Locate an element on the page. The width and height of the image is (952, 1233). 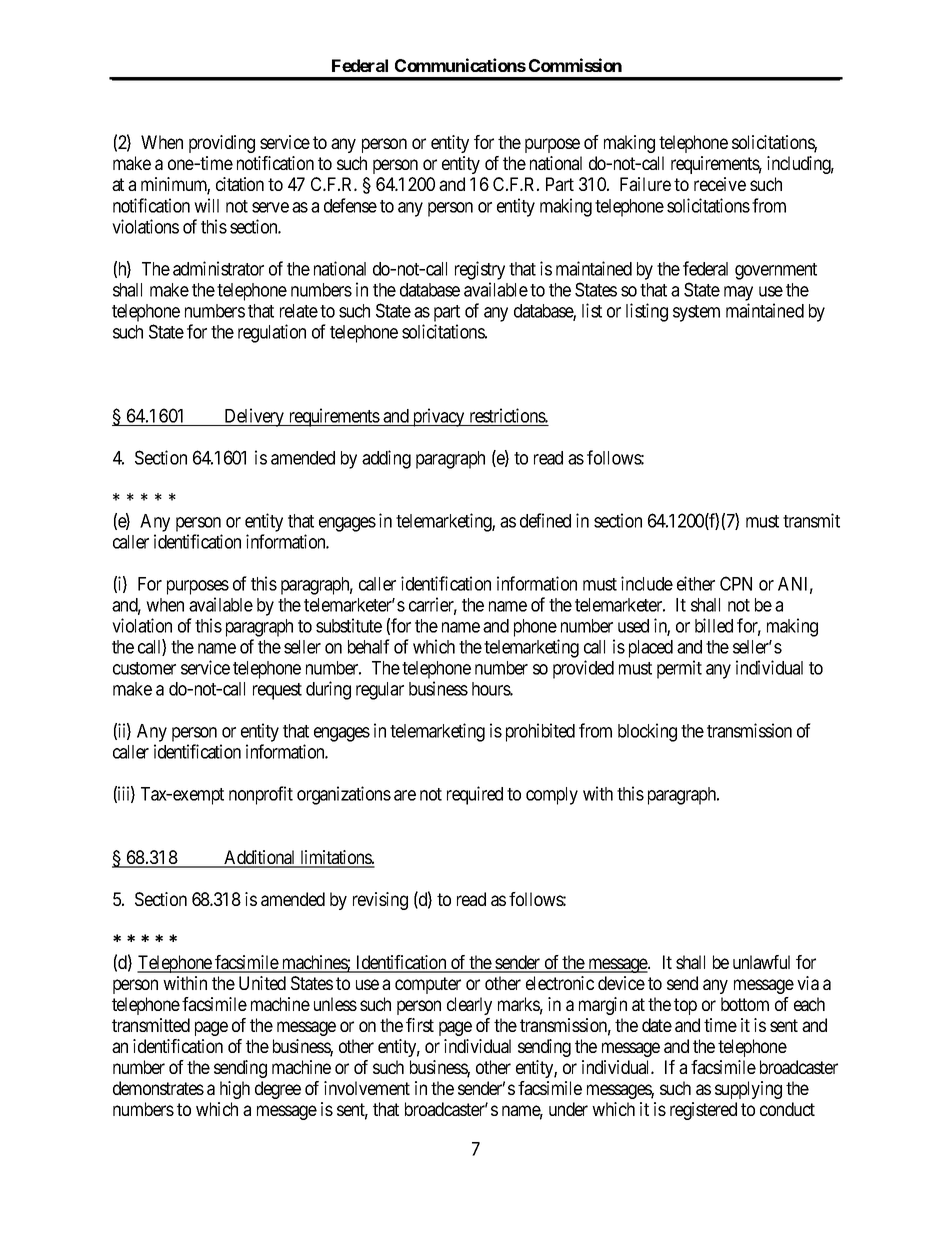
Additional is located at coordinates (260, 858).
